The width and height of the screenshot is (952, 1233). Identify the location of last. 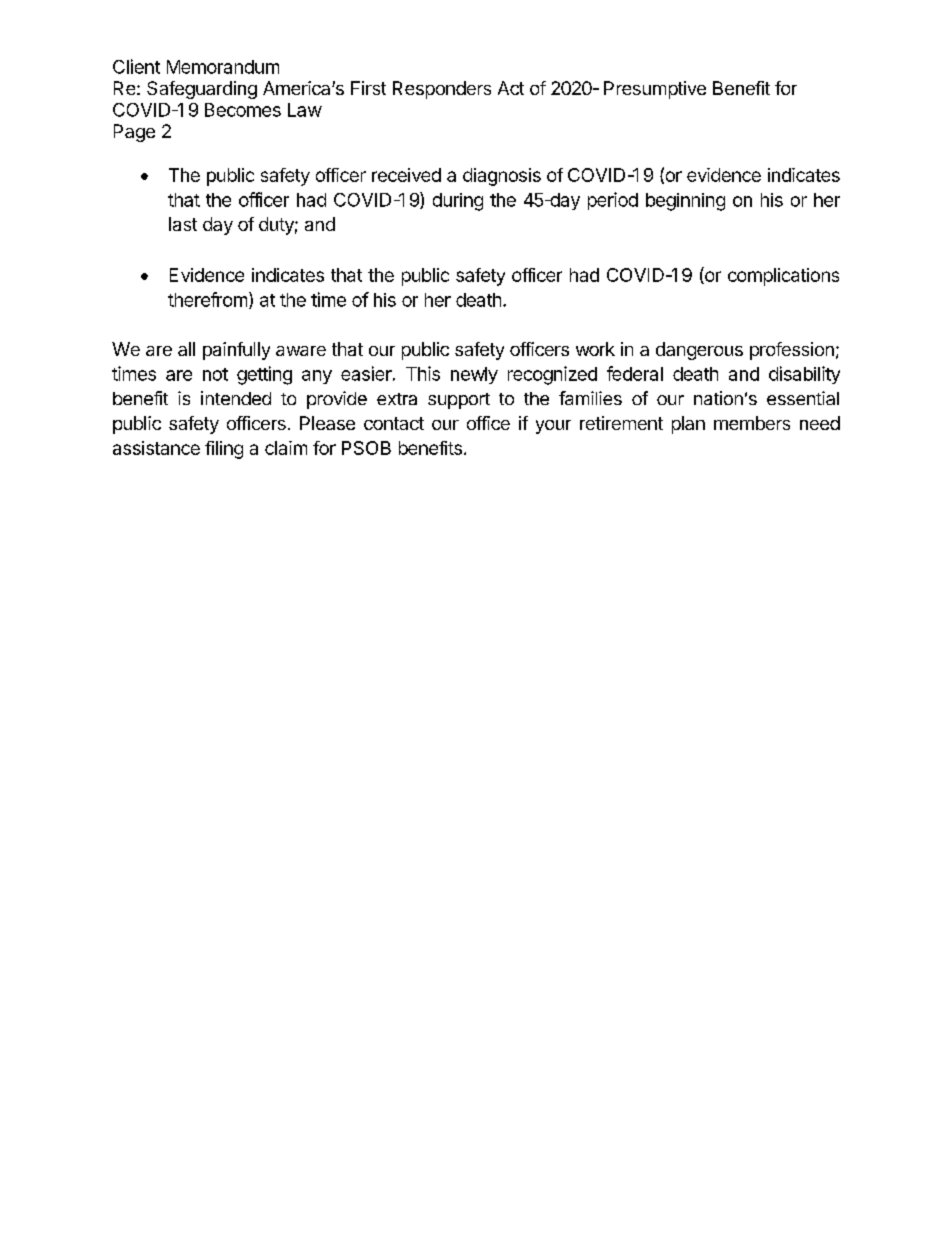
(183, 224).
